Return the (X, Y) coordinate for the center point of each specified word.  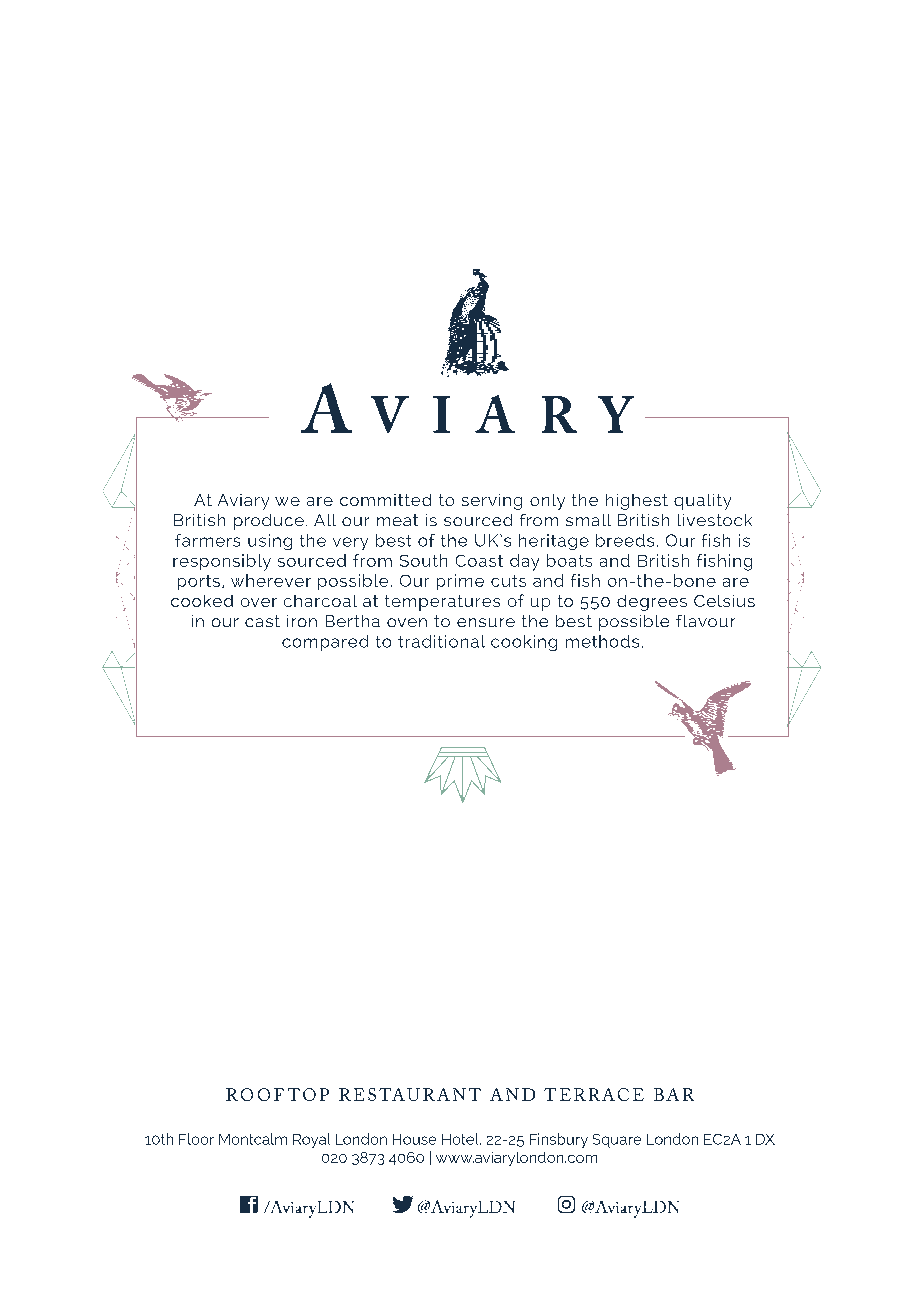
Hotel (461, 1139)
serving (492, 502)
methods (602, 641)
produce (269, 522)
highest (637, 502)
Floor (196, 1139)
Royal (311, 1140)
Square (617, 1141)
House (414, 1139)
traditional (441, 641)
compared (325, 643)
